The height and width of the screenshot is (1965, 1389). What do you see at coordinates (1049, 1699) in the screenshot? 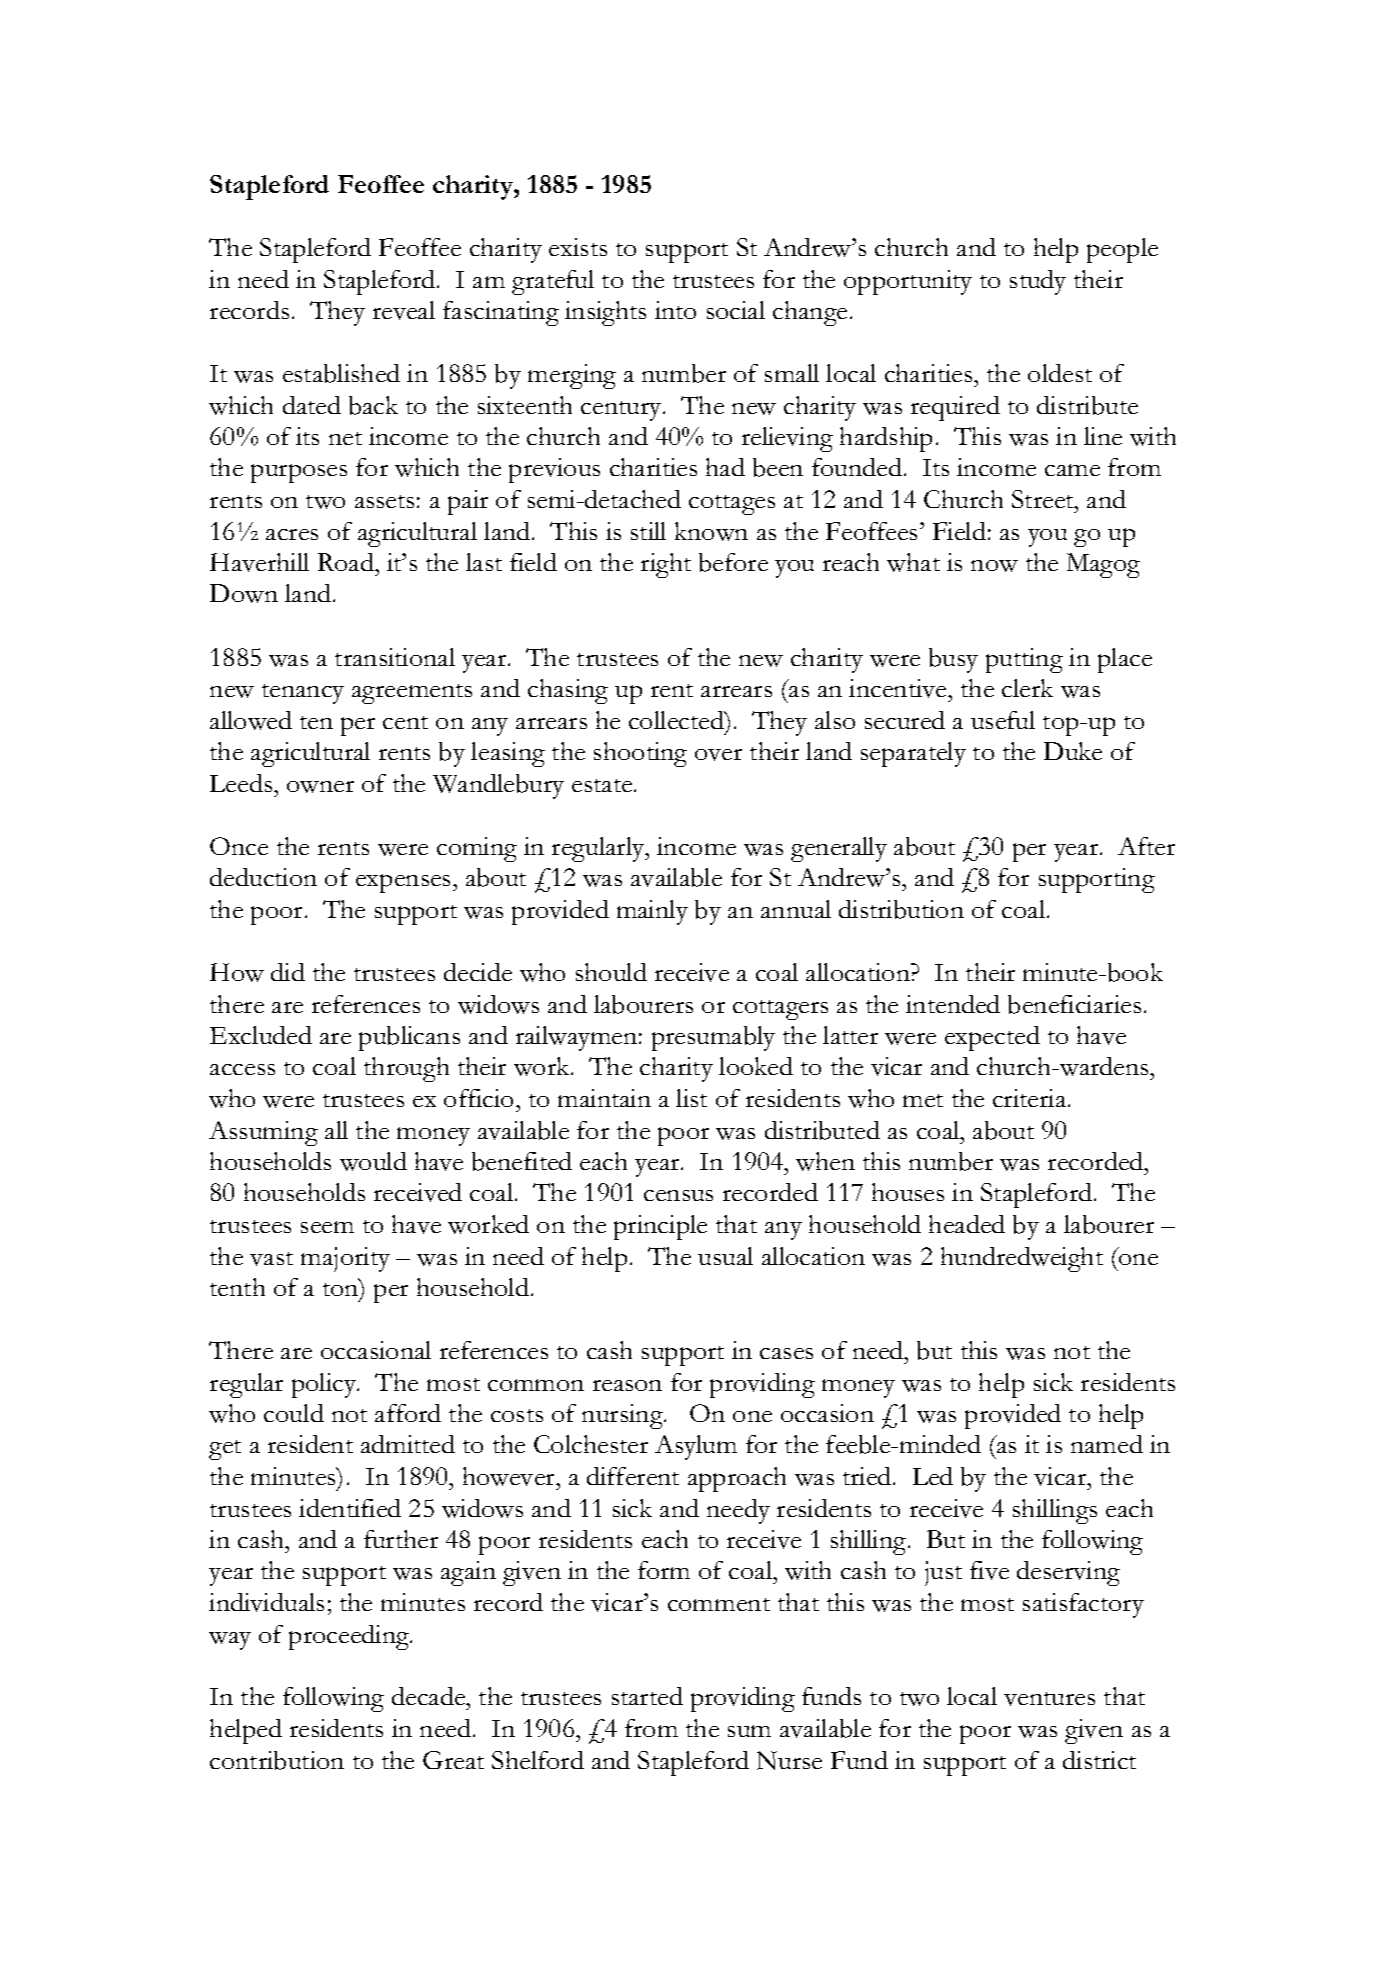
I see `ventures` at bounding box center [1049, 1699].
